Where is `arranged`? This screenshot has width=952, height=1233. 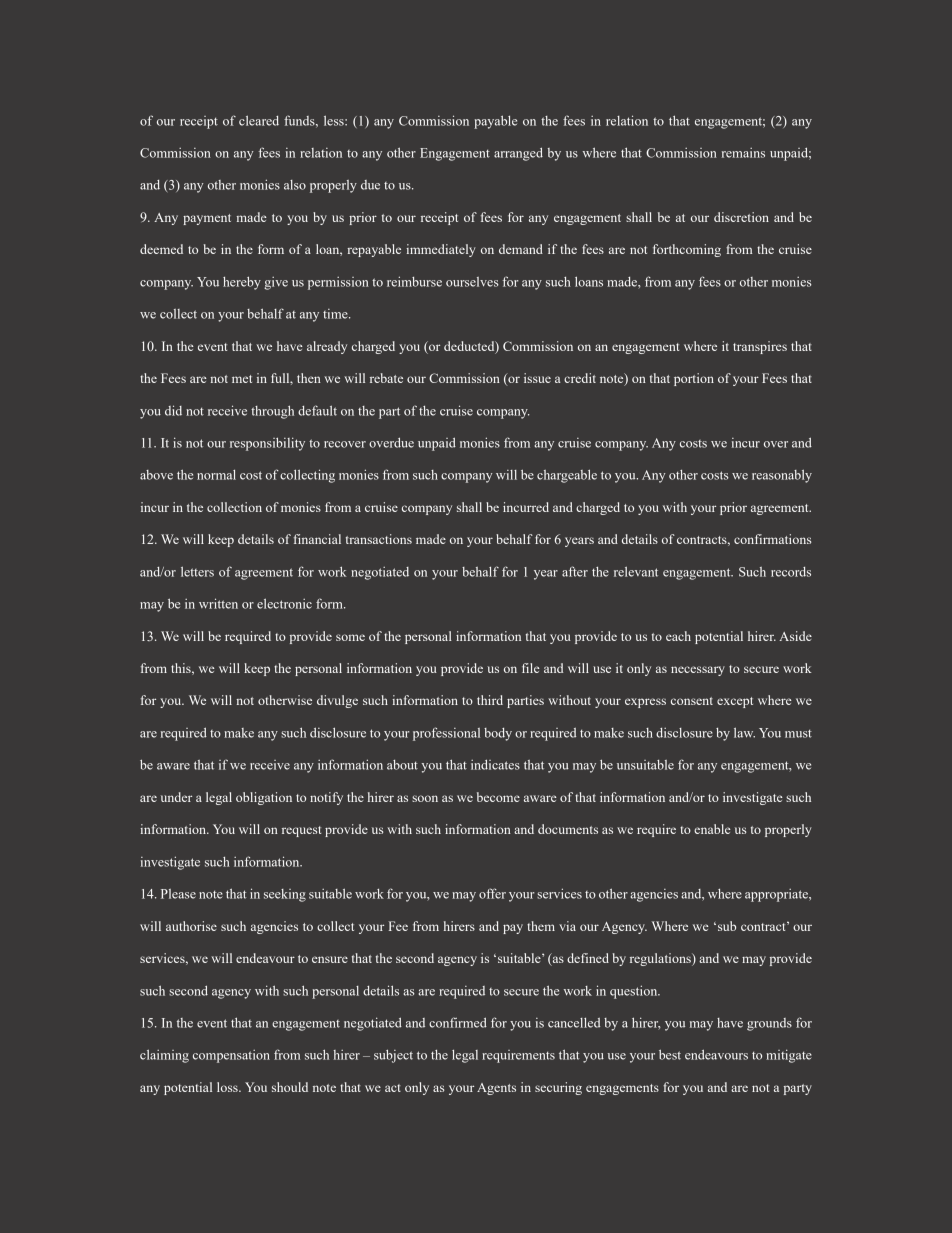
arranged is located at coordinates (518, 154).
